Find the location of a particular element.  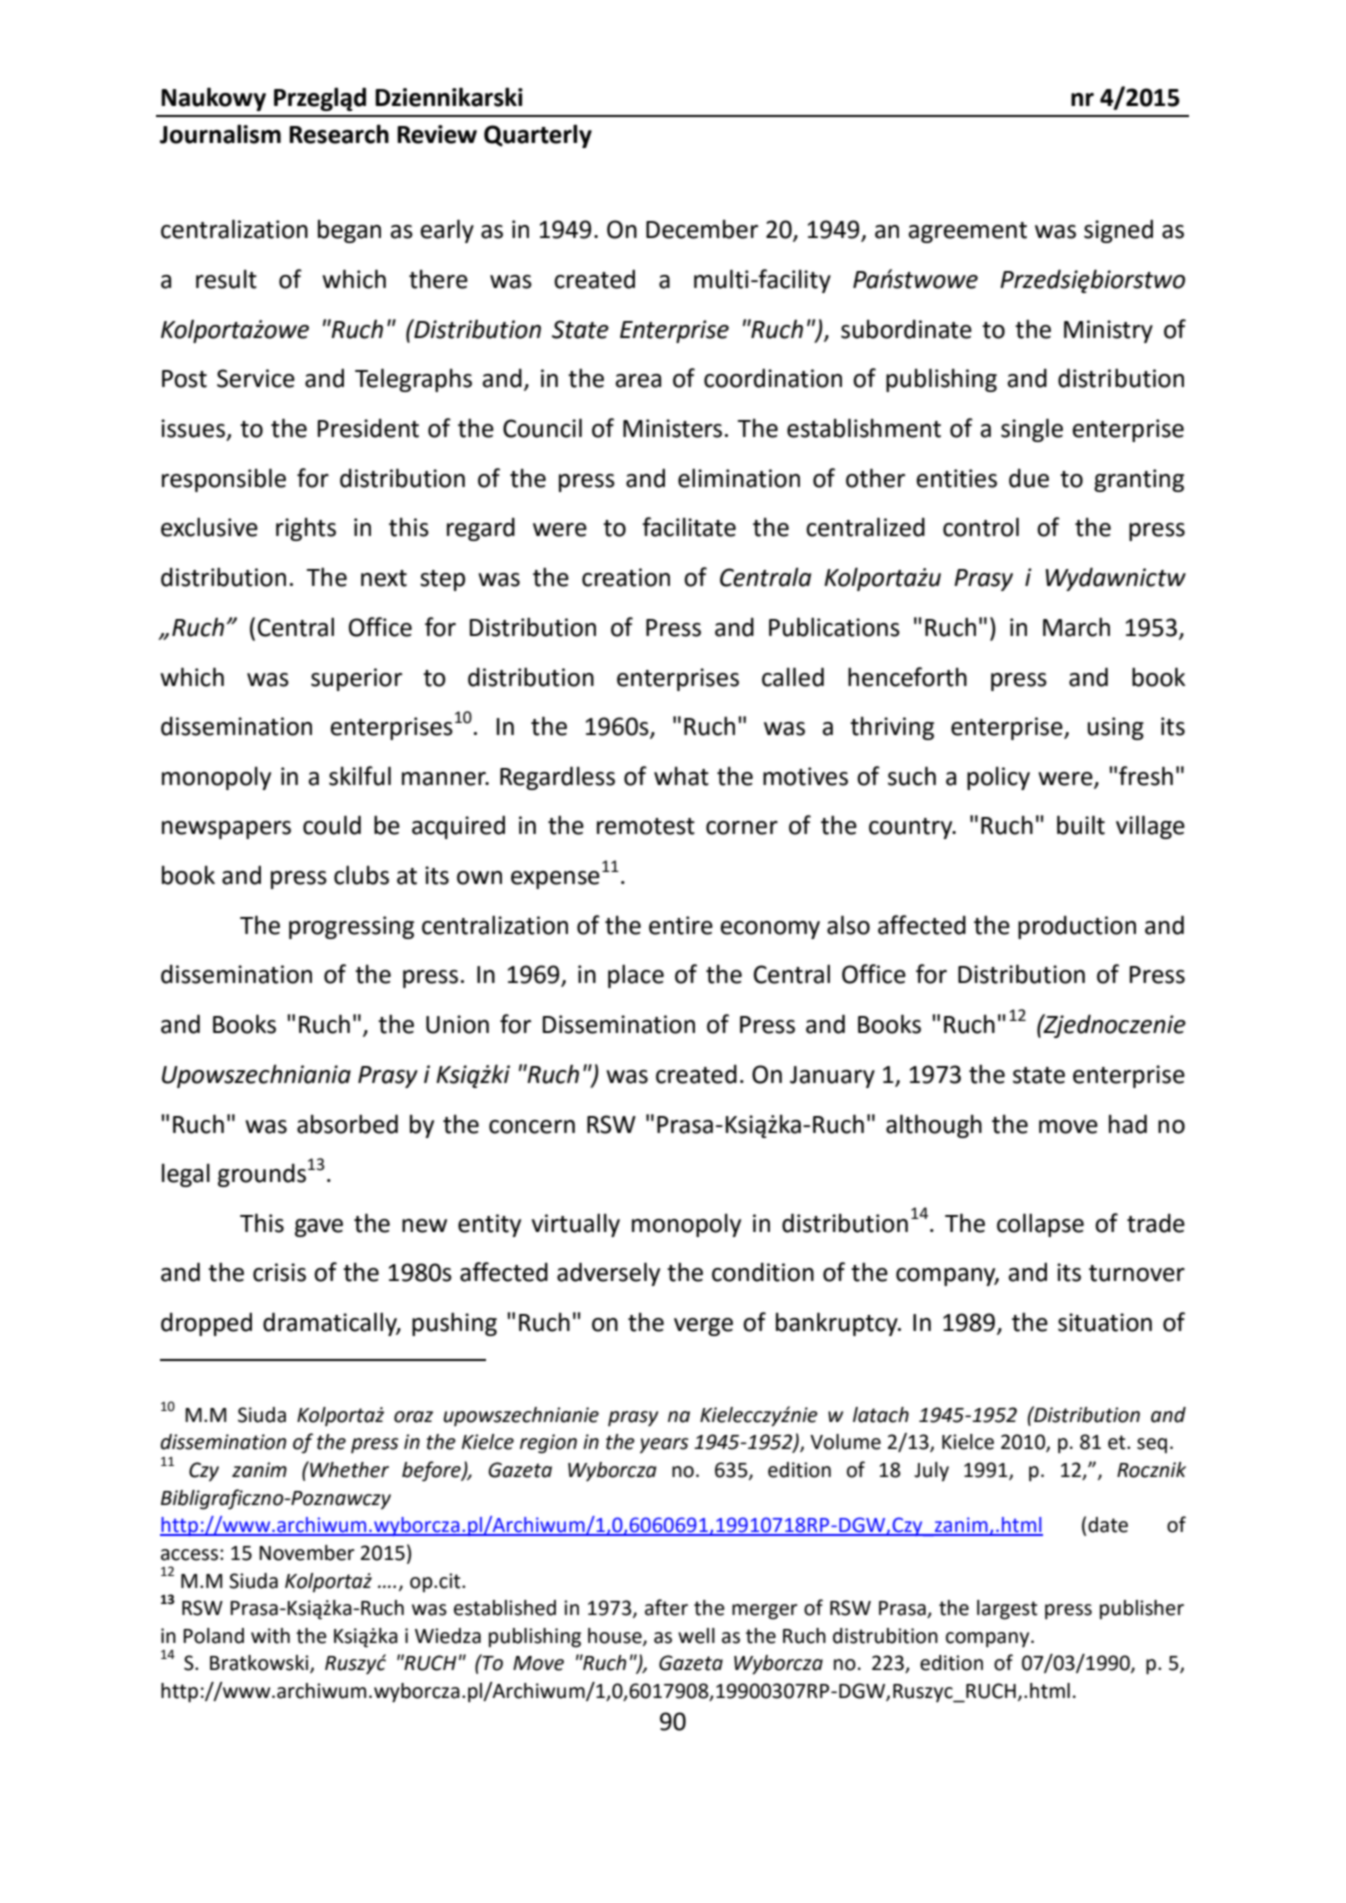

Research is located at coordinates (339, 134).
